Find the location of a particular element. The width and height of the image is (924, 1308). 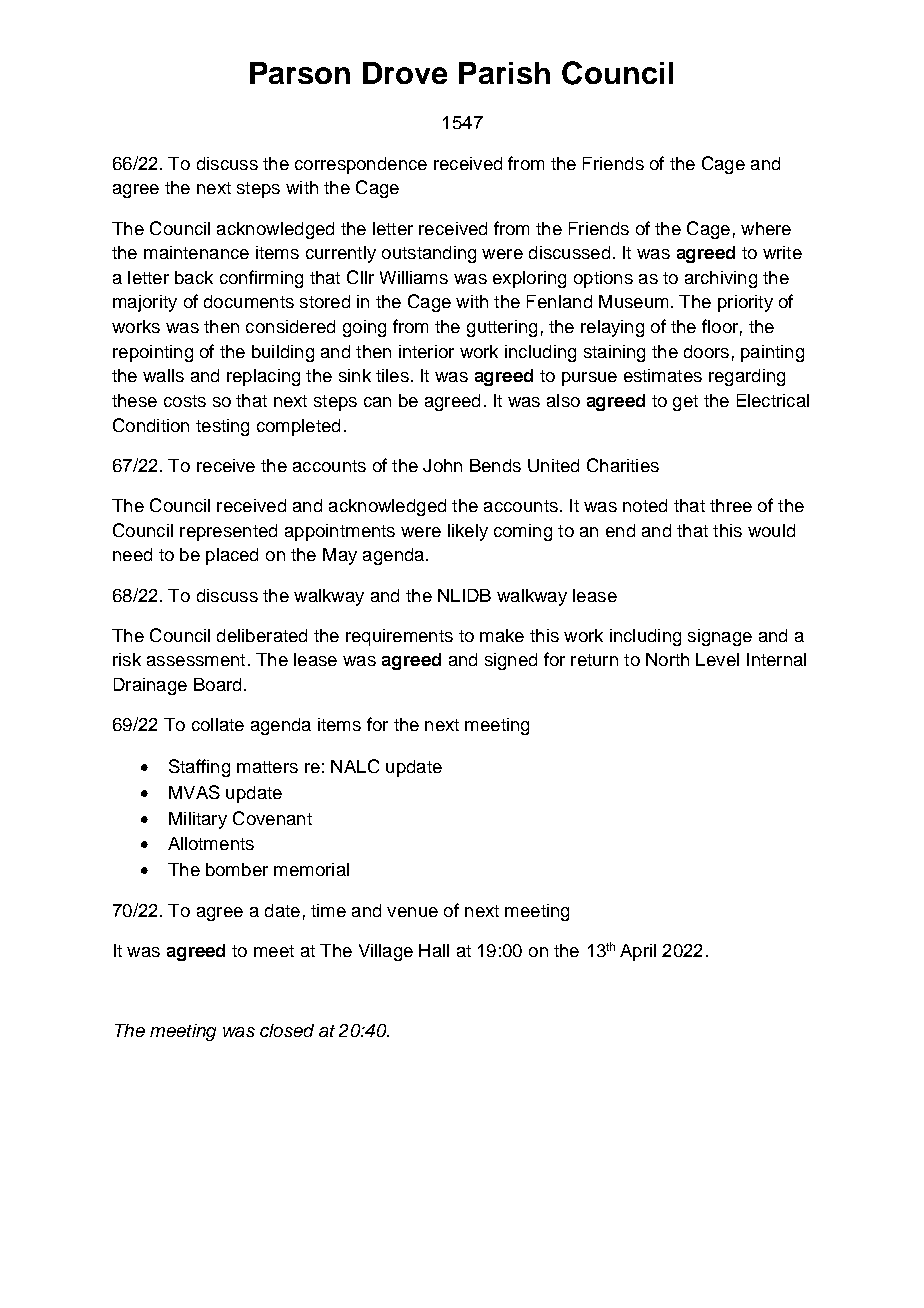

Drove is located at coordinates (405, 73).
